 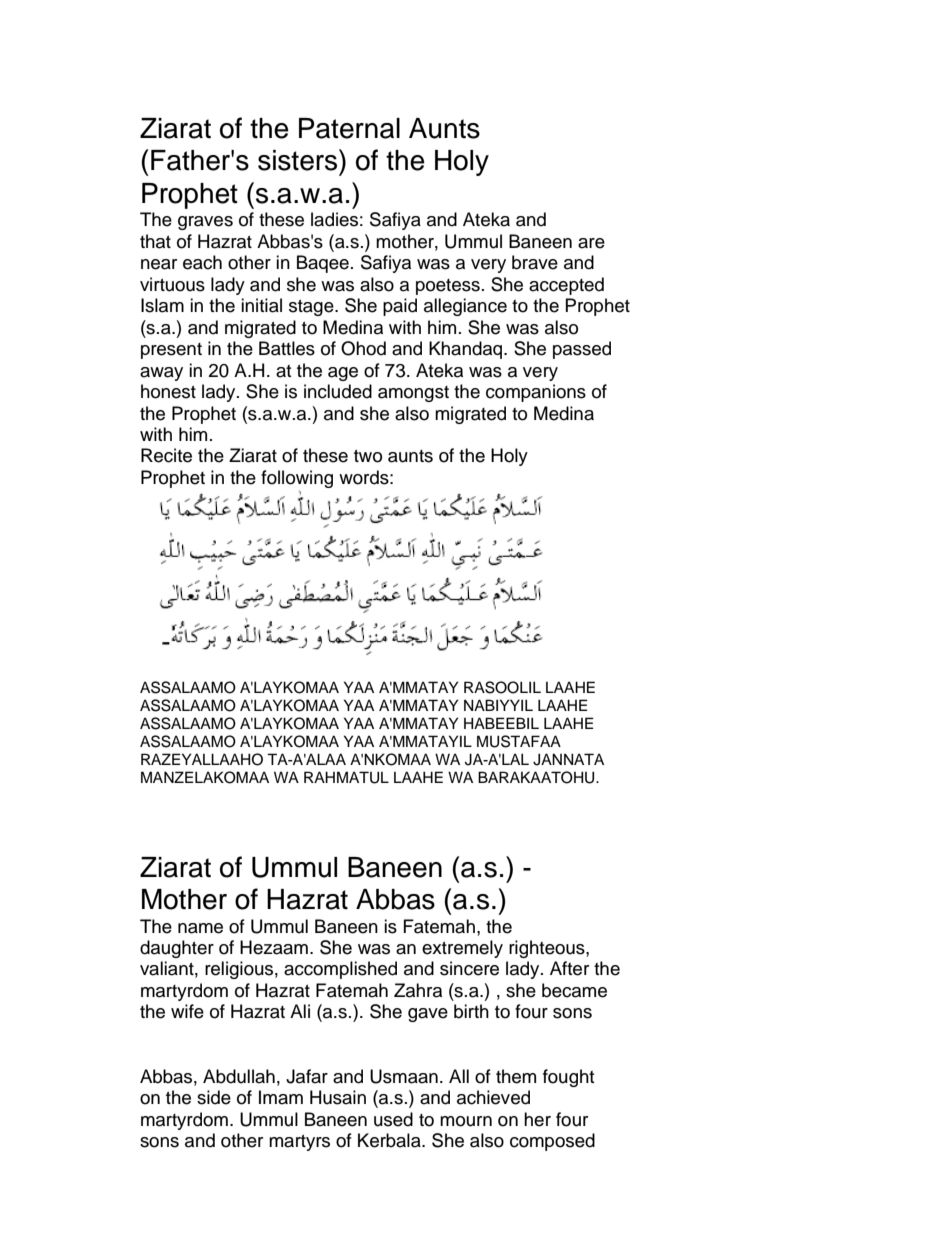 What do you see at coordinates (166, 455) in the document?
I see `Recite` at bounding box center [166, 455].
